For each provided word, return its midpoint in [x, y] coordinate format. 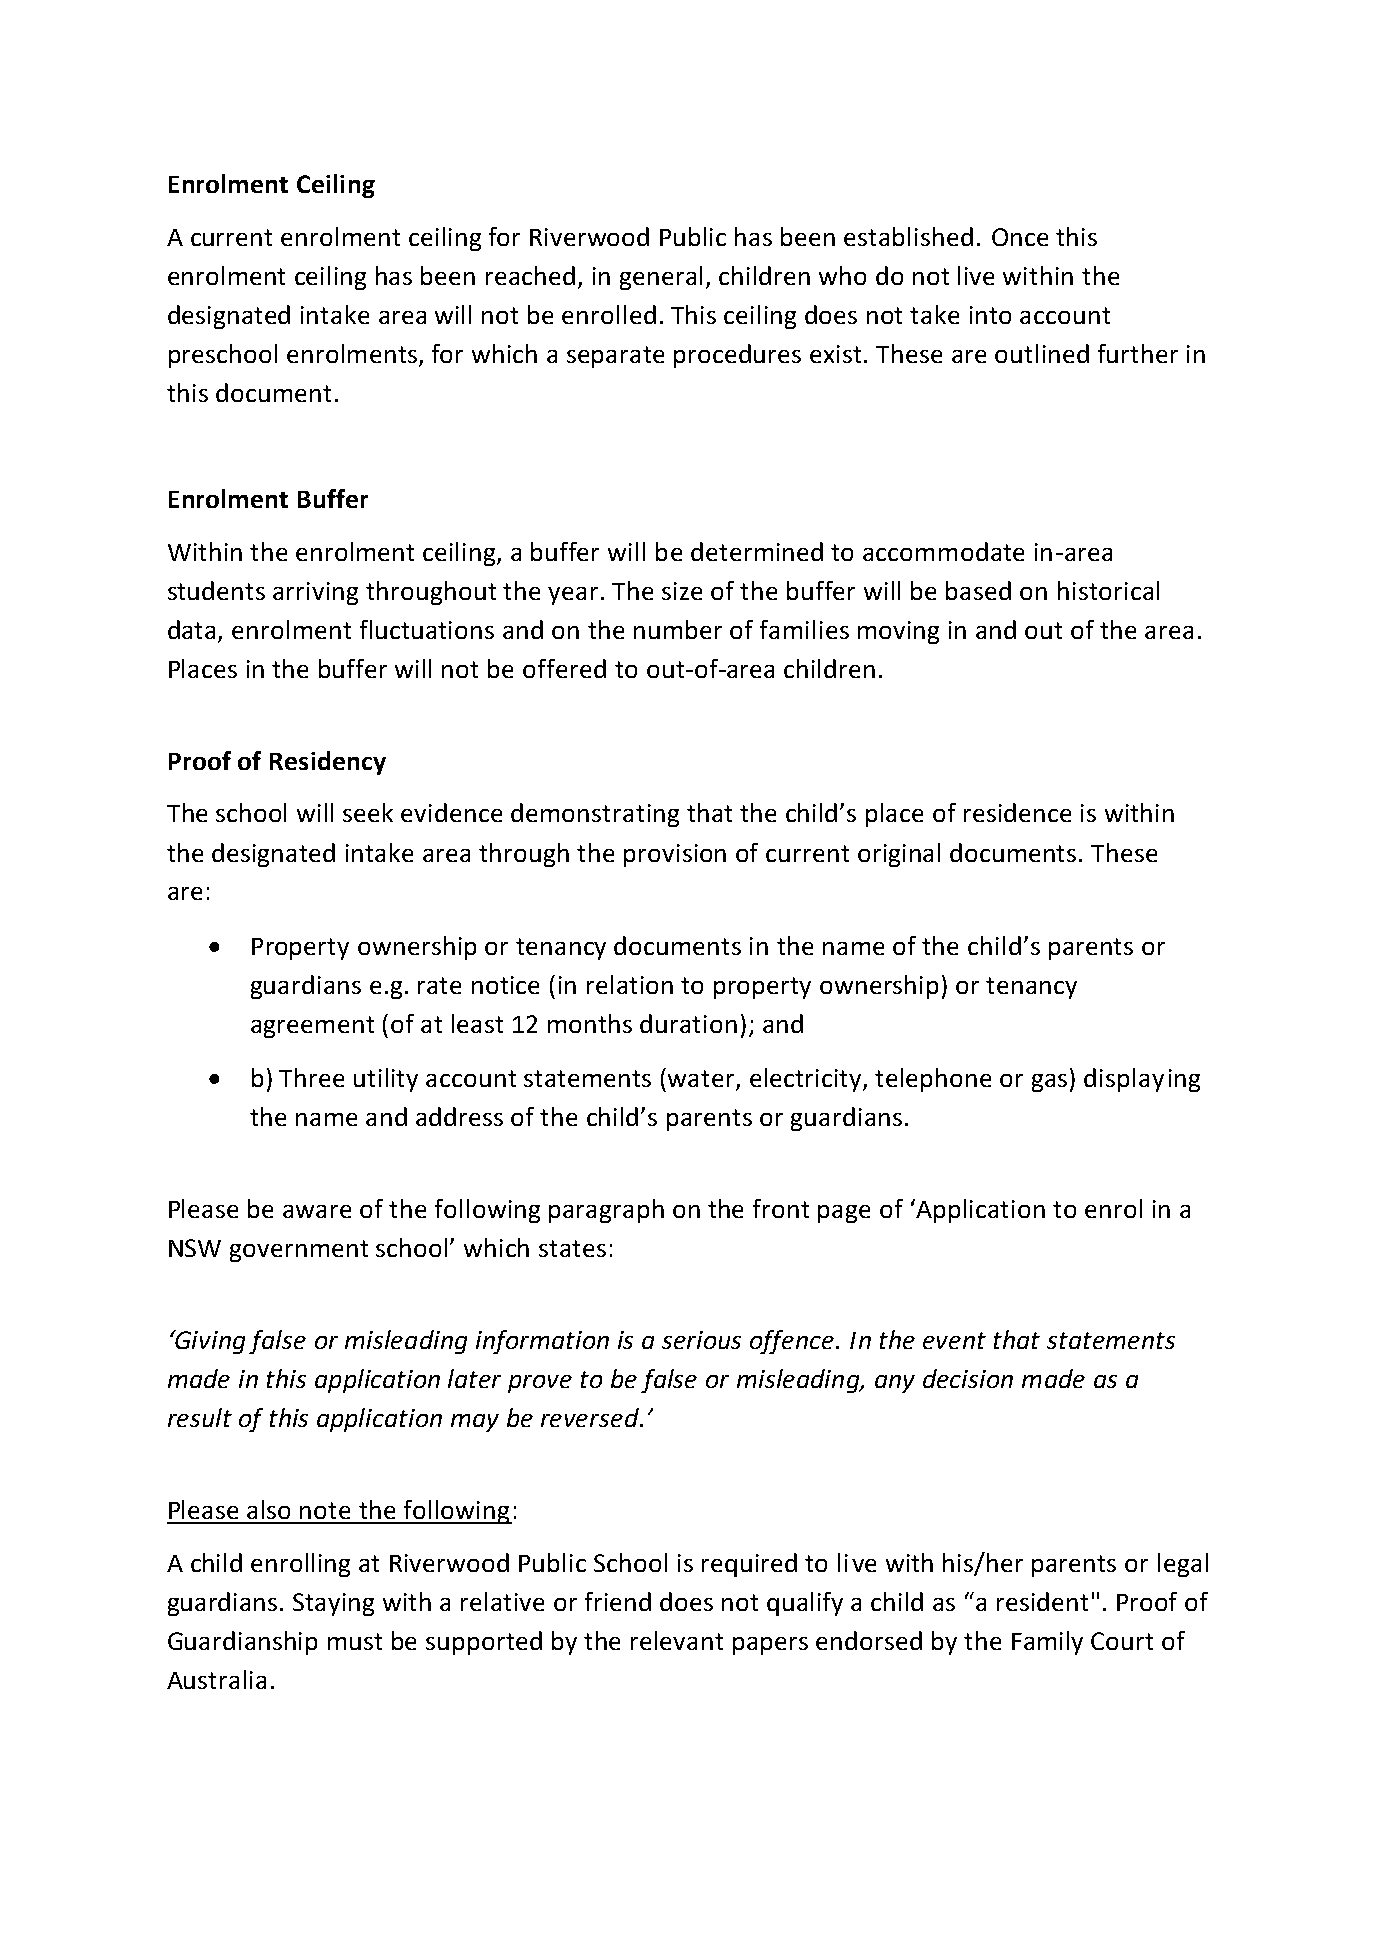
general [661, 278]
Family [1047, 1643]
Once [1020, 237]
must [355, 1641]
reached [530, 275]
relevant [677, 1640]
